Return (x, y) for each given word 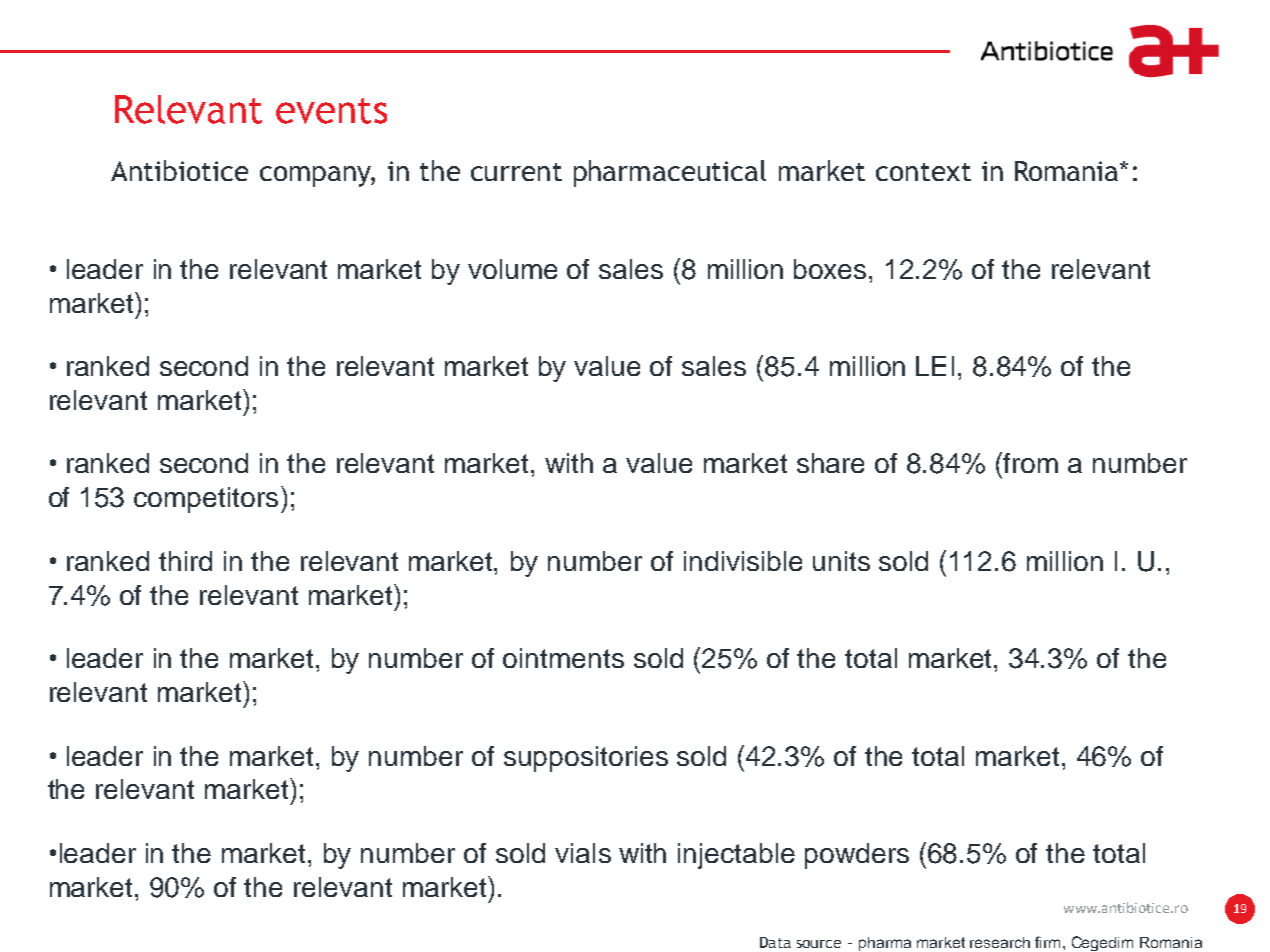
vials (583, 853)
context (923, 172)
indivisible (743, 561)
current (516, 172)
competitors (206, 500)
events (331, 111)
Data (775, 942)
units (841, 561)
